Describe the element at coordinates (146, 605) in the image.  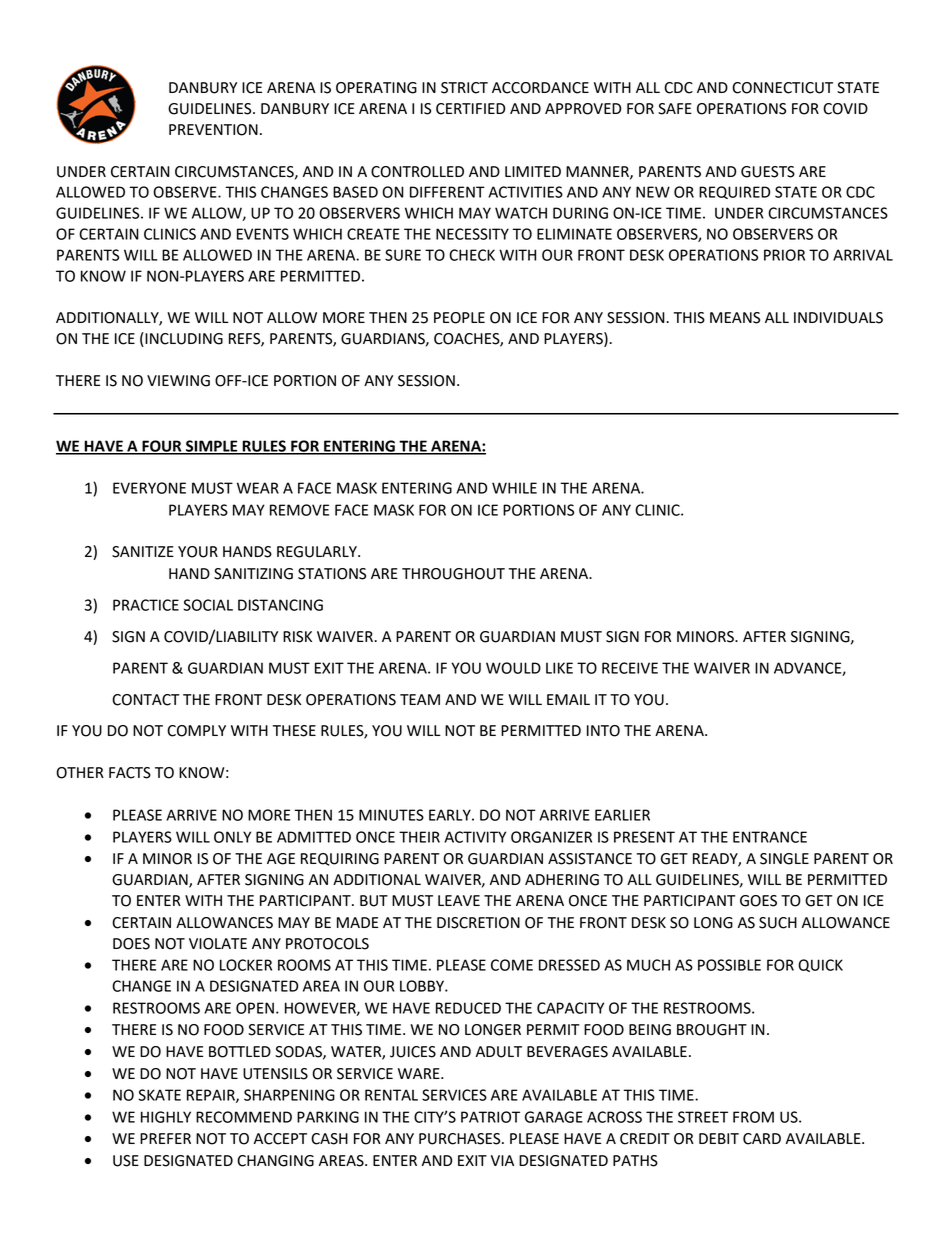
I see `PRACTICE` at that location.
